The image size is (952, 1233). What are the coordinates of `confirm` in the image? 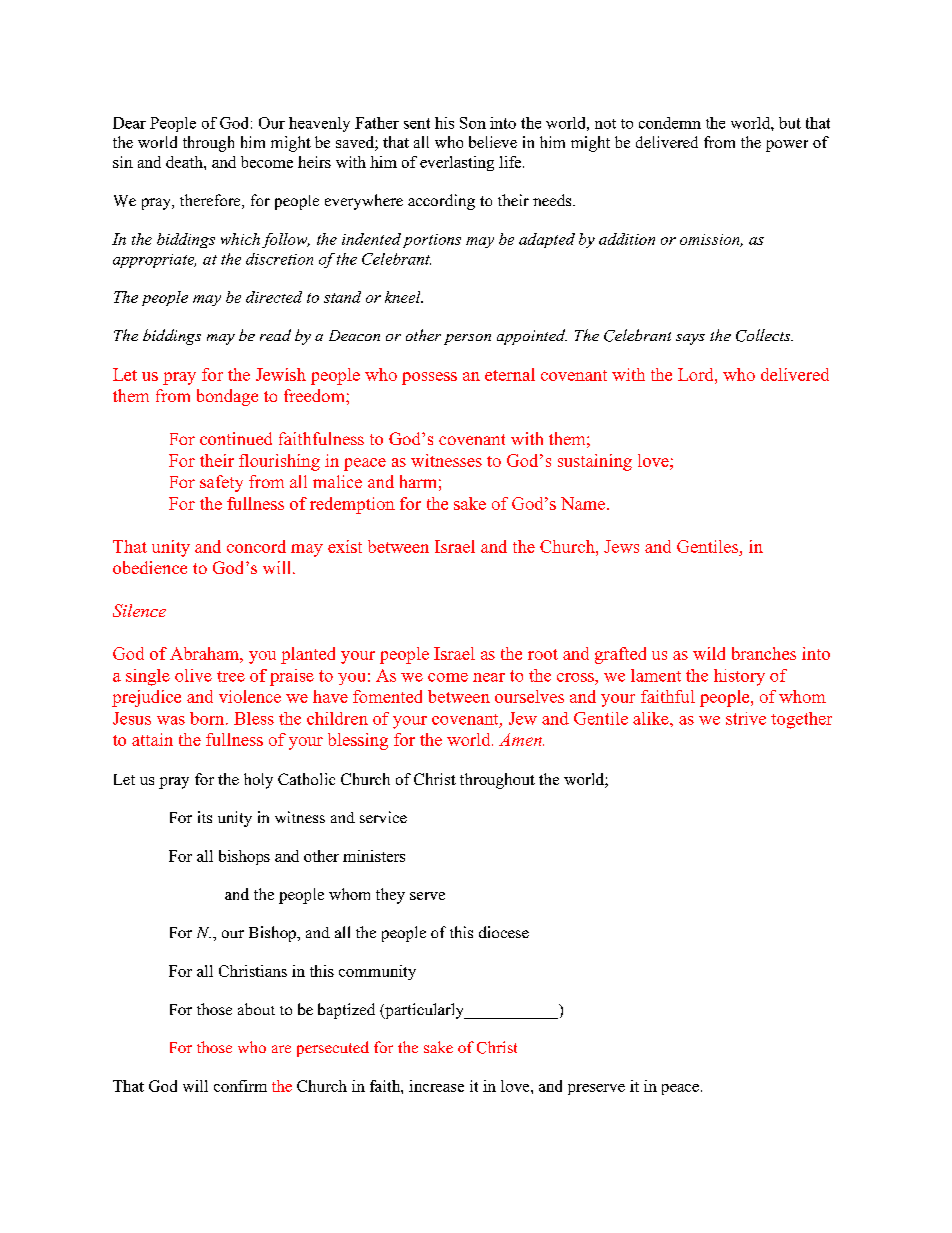 It's located at (240, 1086).
